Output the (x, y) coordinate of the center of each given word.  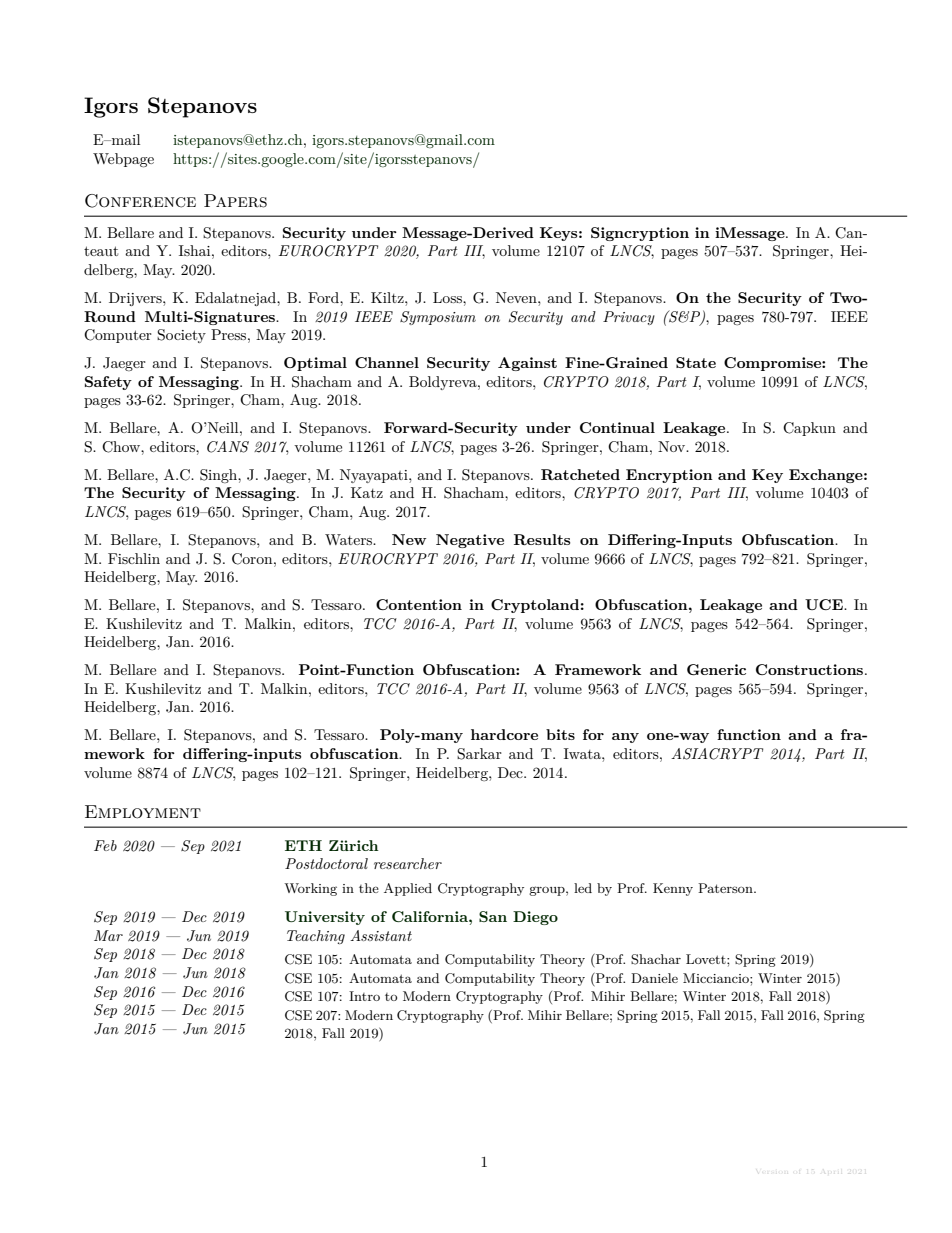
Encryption (669, 476)
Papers (235, 201)
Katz (367, 492)
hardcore (504, 734)
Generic (716, 669)
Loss (448, 297)
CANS (228, 447)
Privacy (629, 318)
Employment (143, 812)
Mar (108, 935)
